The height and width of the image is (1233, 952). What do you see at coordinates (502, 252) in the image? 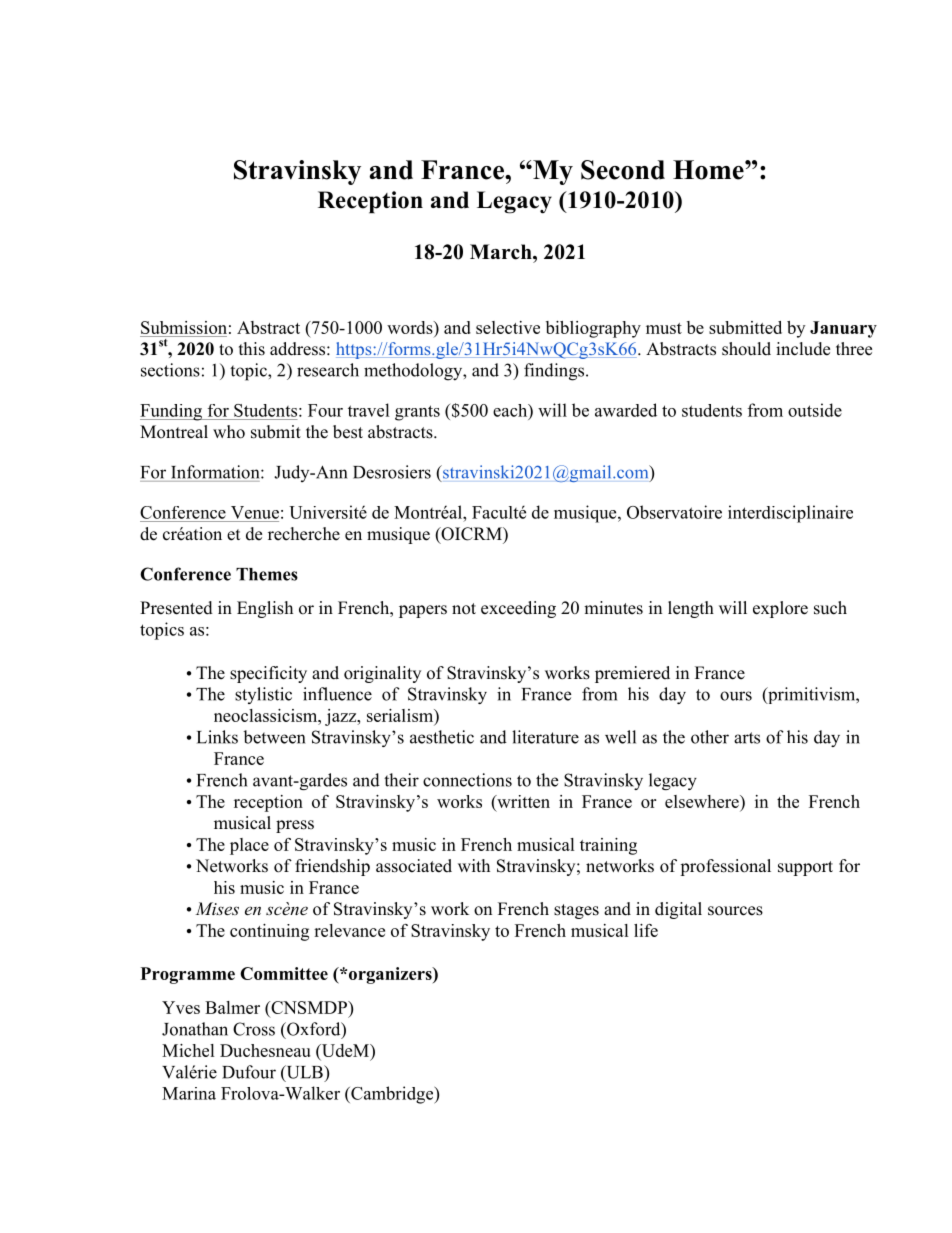
I see `March` at bounding box center [502, 252].
